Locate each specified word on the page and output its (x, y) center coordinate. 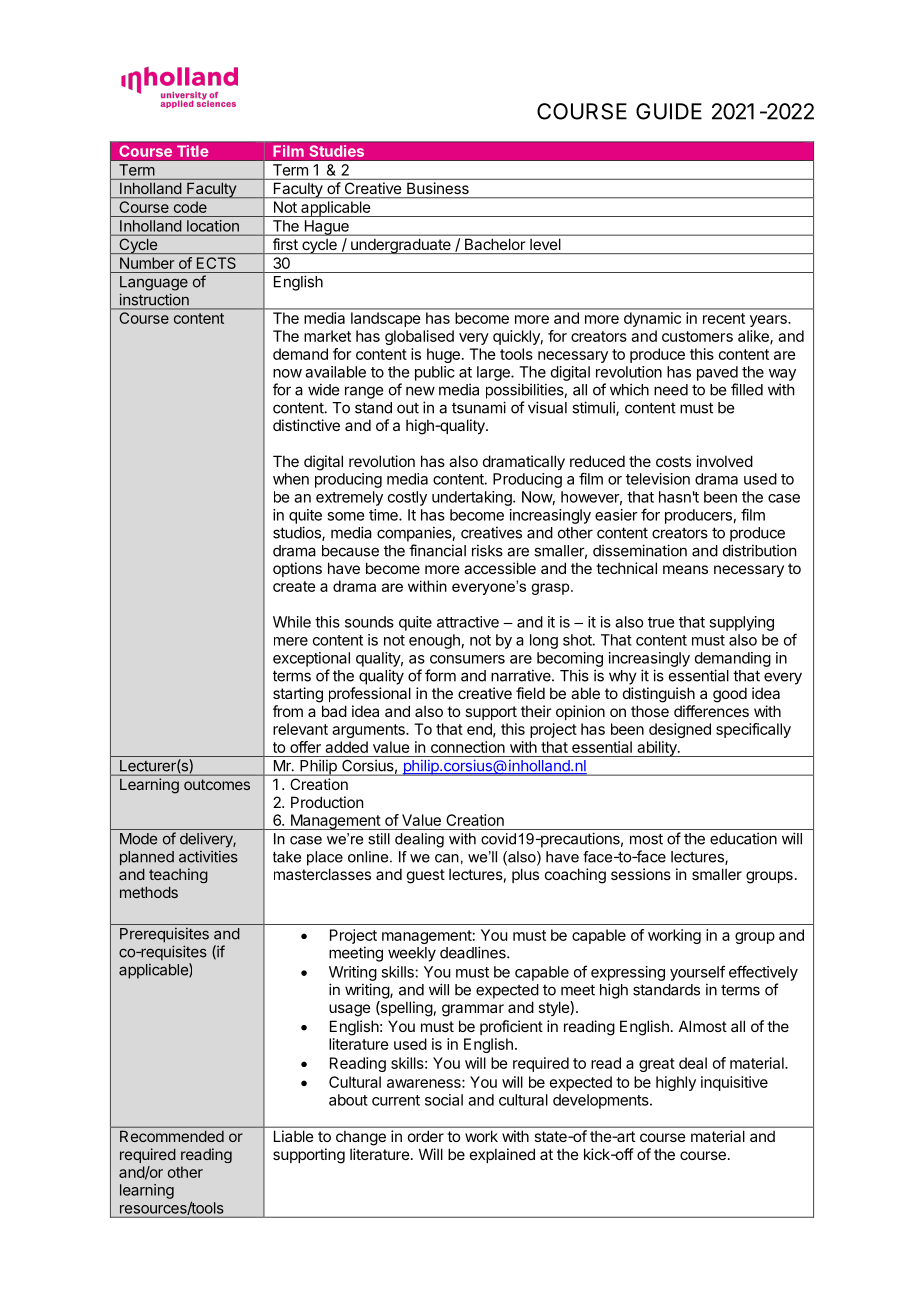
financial (437, 550)
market (327, 336)
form (440, 675)
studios (298, 533)
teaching (178, 875)
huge (443, 355)
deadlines (474, 952)
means (685, 569)
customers (697, 336)
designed (680, 730)
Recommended (172, 1136)
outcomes (217, 784)
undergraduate (401, 246)
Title (193, 151)
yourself (697, 973)
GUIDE (669, 111)
